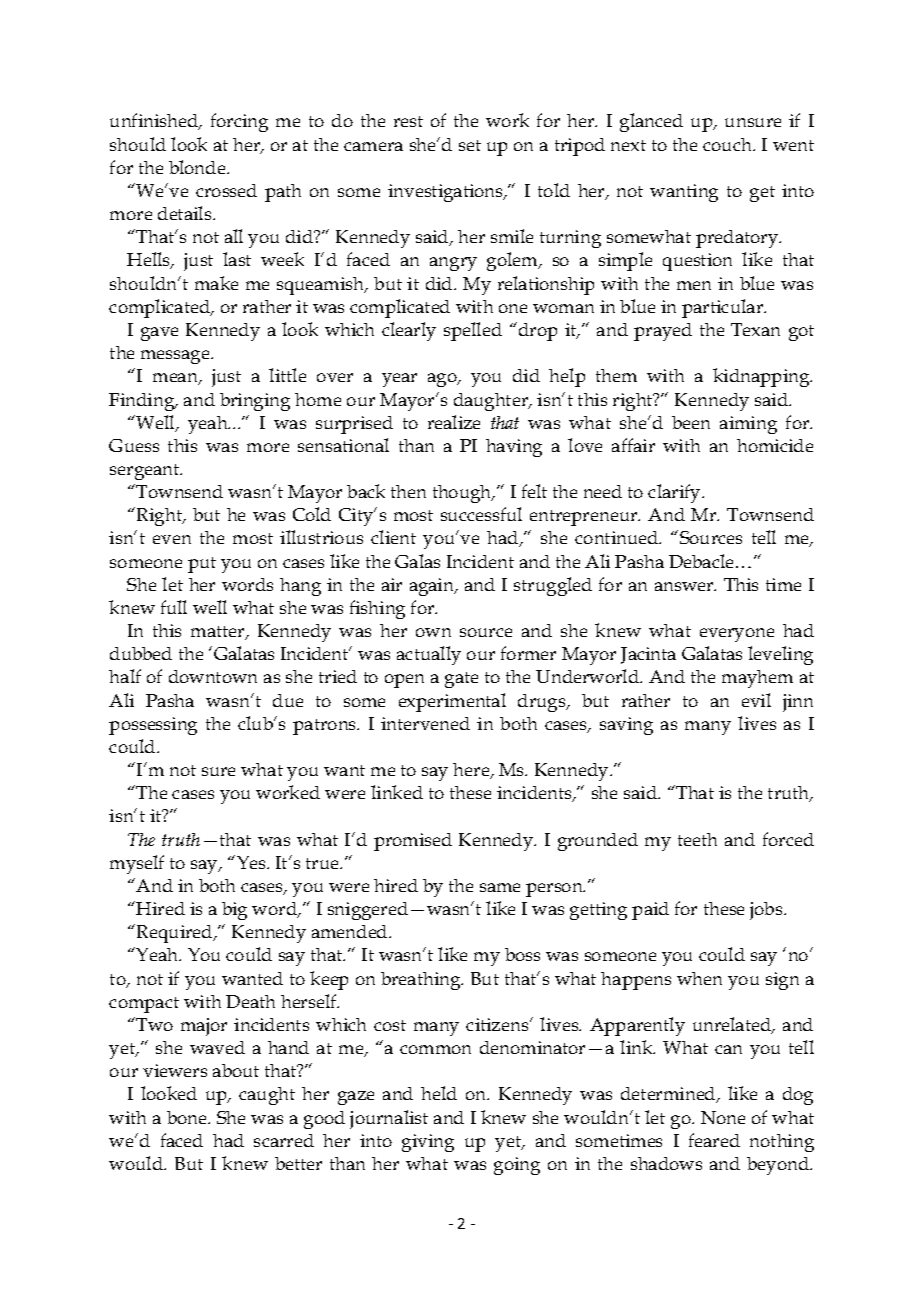  I want to click on set, so click(470, 145).
